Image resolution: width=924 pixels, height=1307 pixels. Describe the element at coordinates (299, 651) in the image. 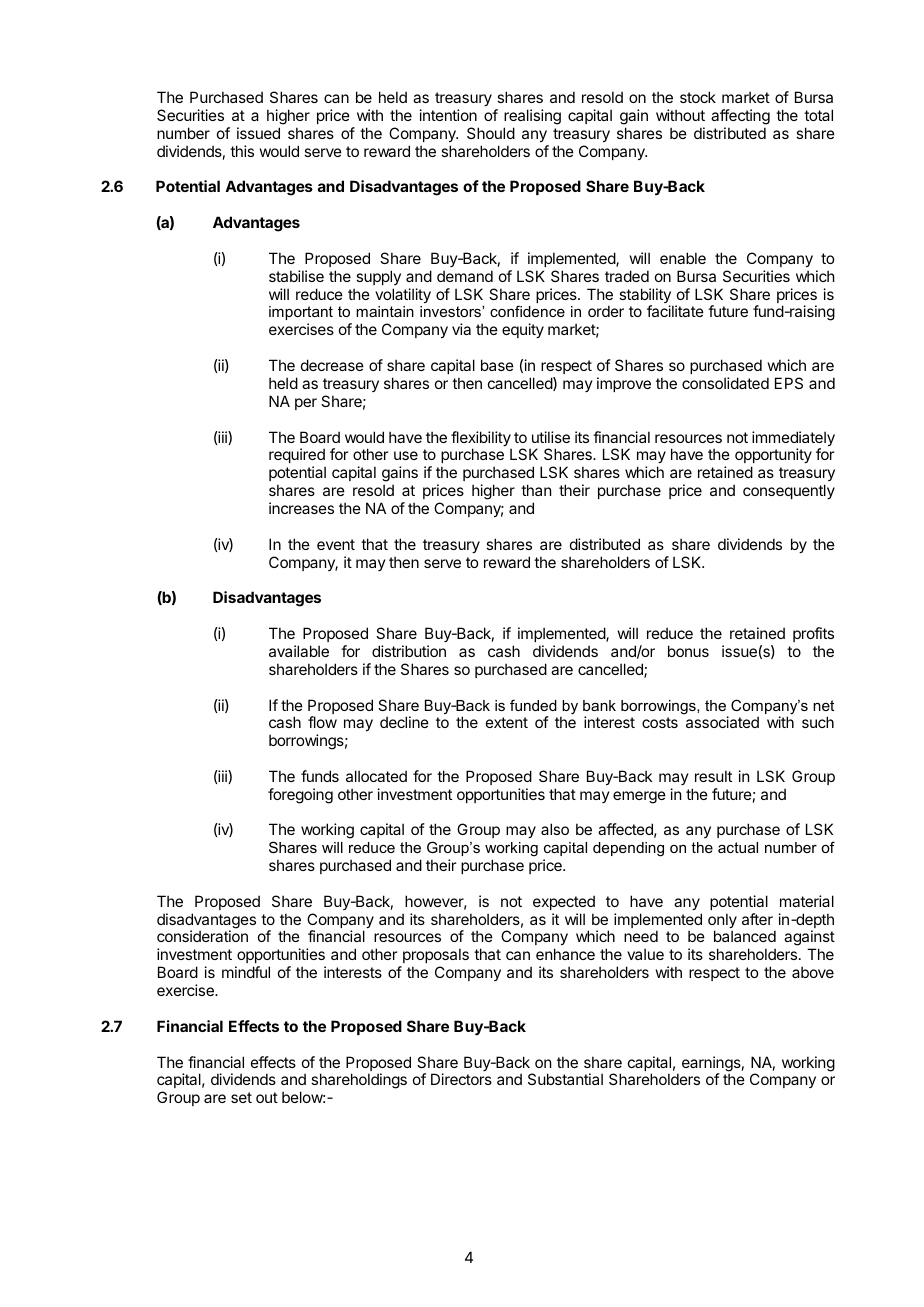

I see `available` at that location.
